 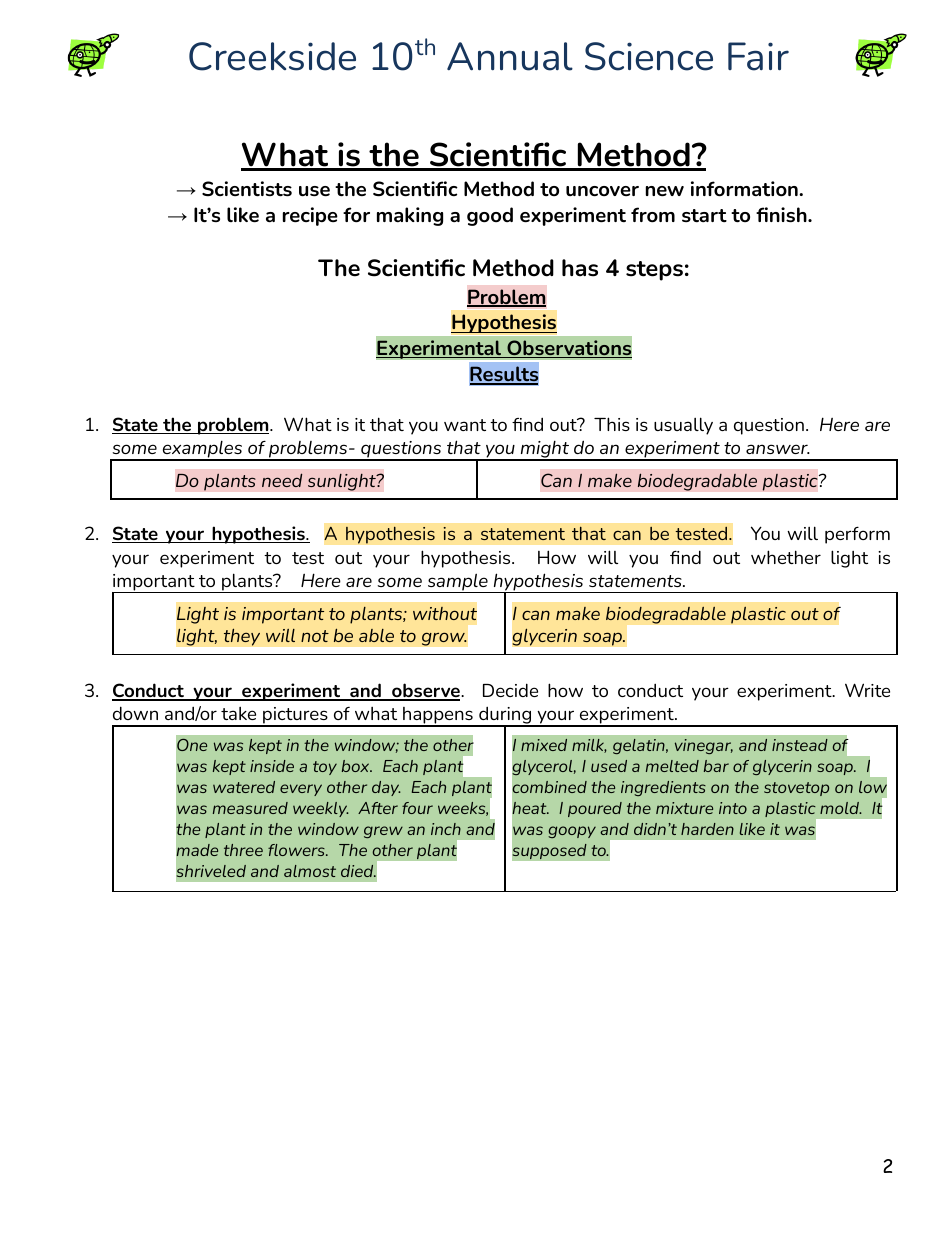 What do you see at coordinates (243, 850) in the screenshot?
I see `three` at bounding box center [243, 850].
